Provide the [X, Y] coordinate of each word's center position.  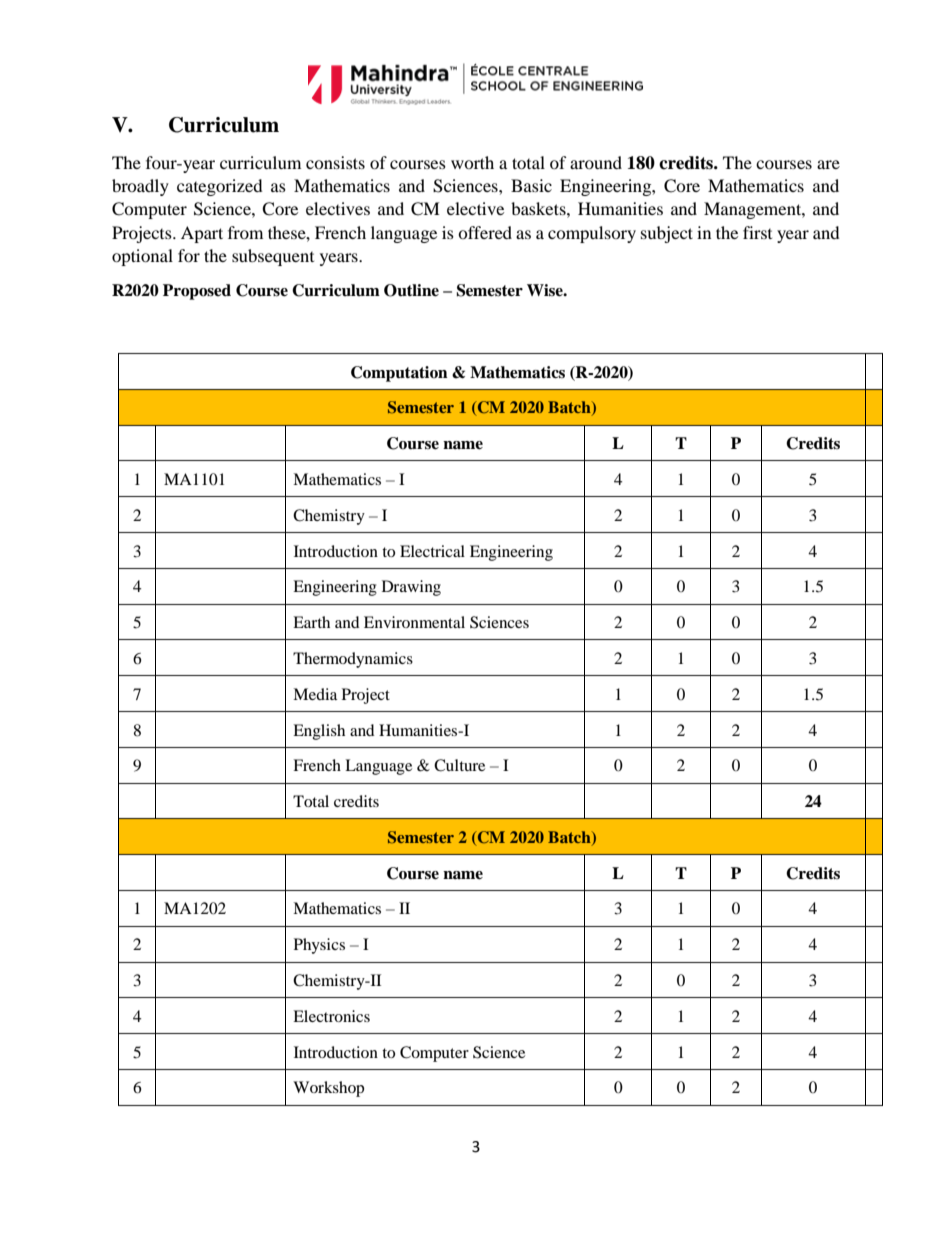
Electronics [331, 1016]
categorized [220, 187]
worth [472, 162]
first [757, 232]
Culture [459, 765]
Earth [311, 622]
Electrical [432, 551]
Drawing [411, 588]
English [319, 732]
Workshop [328, 1089]
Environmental [414, 622]
